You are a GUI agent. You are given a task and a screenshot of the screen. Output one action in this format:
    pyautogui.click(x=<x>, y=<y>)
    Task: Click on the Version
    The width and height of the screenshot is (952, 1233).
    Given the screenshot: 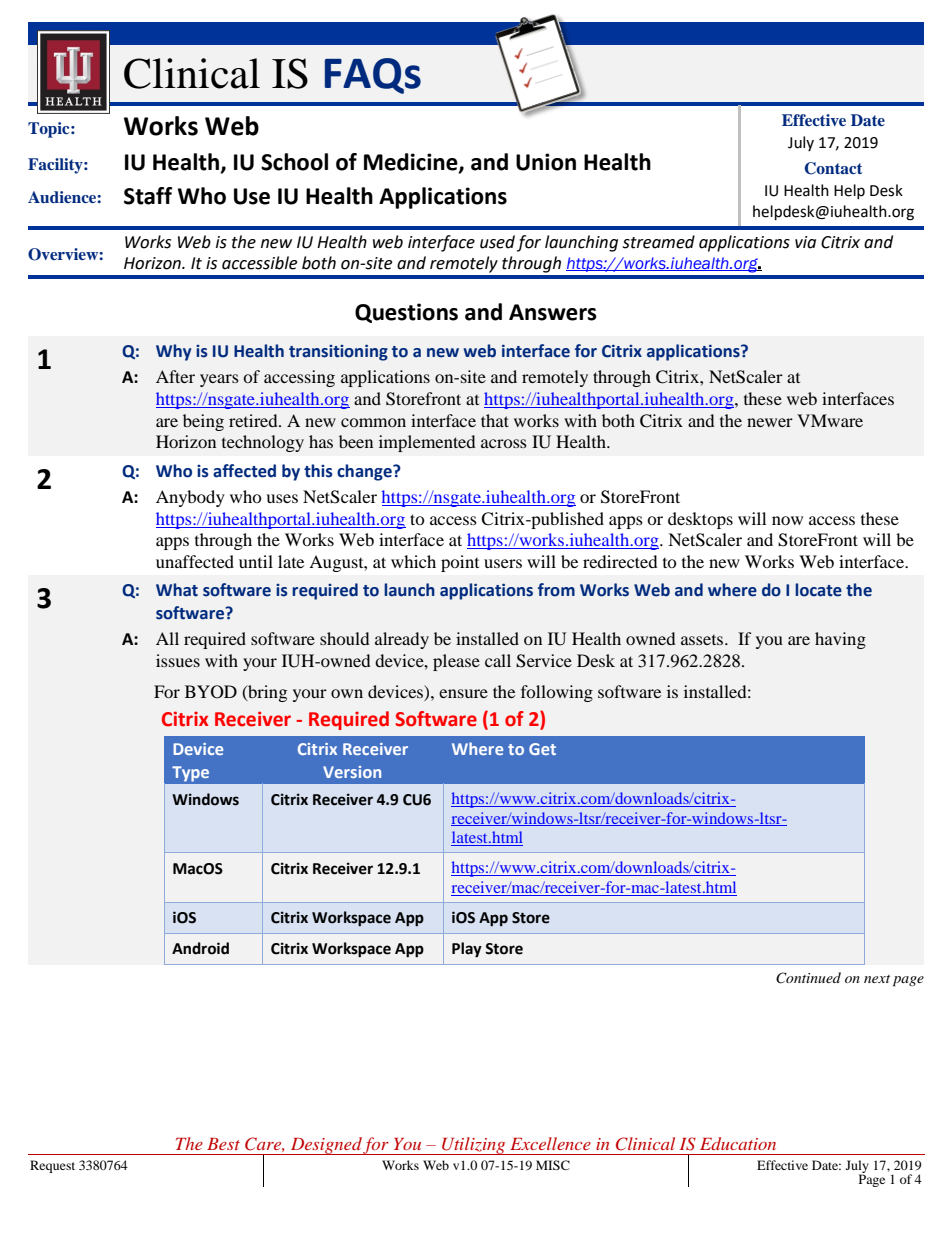 What is the action you would take?
    pyautogui.click(x=352, y=772)
